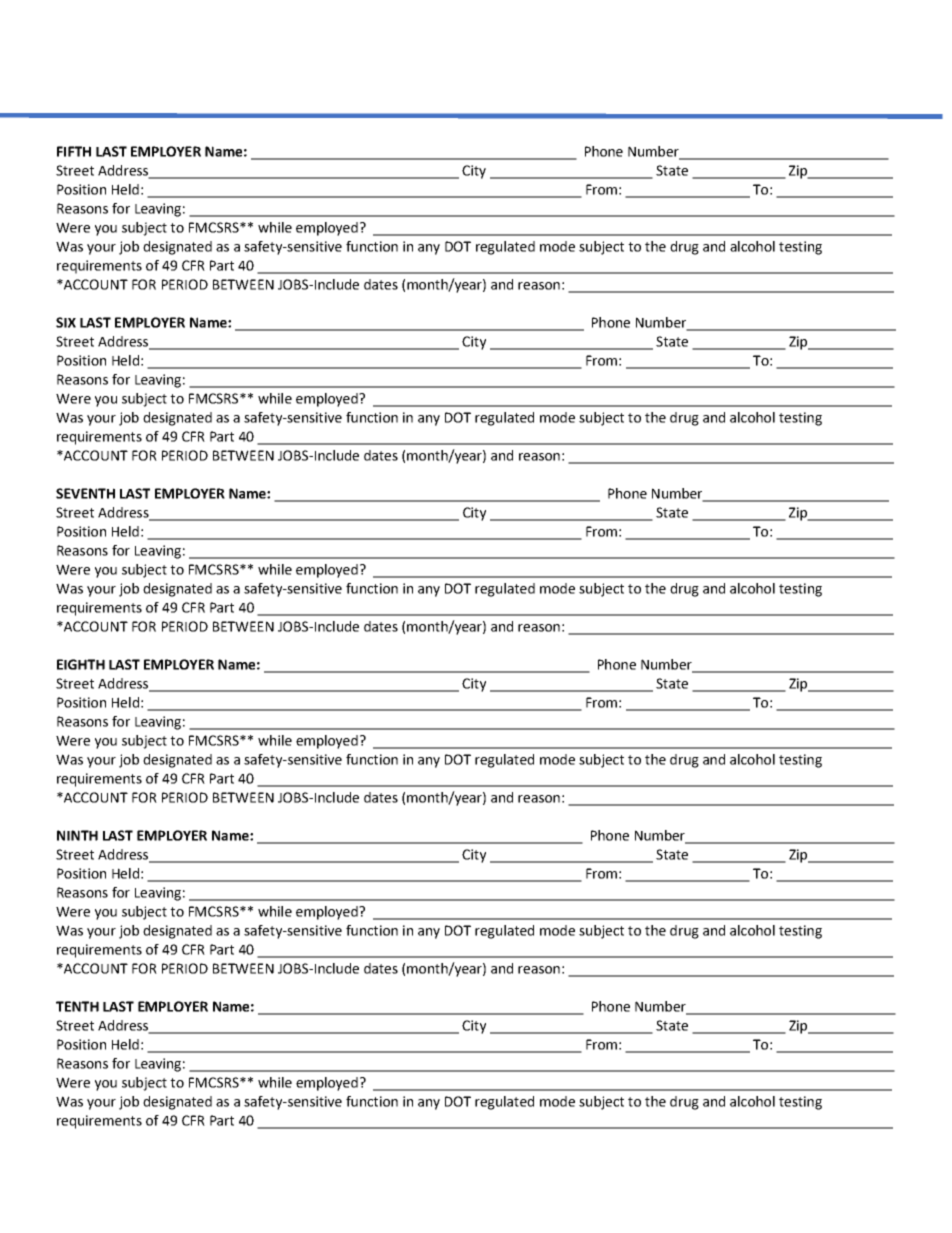  Describe the element at coordinates (77, 1006) in the screenshot. I see `TENTH` at that location.
